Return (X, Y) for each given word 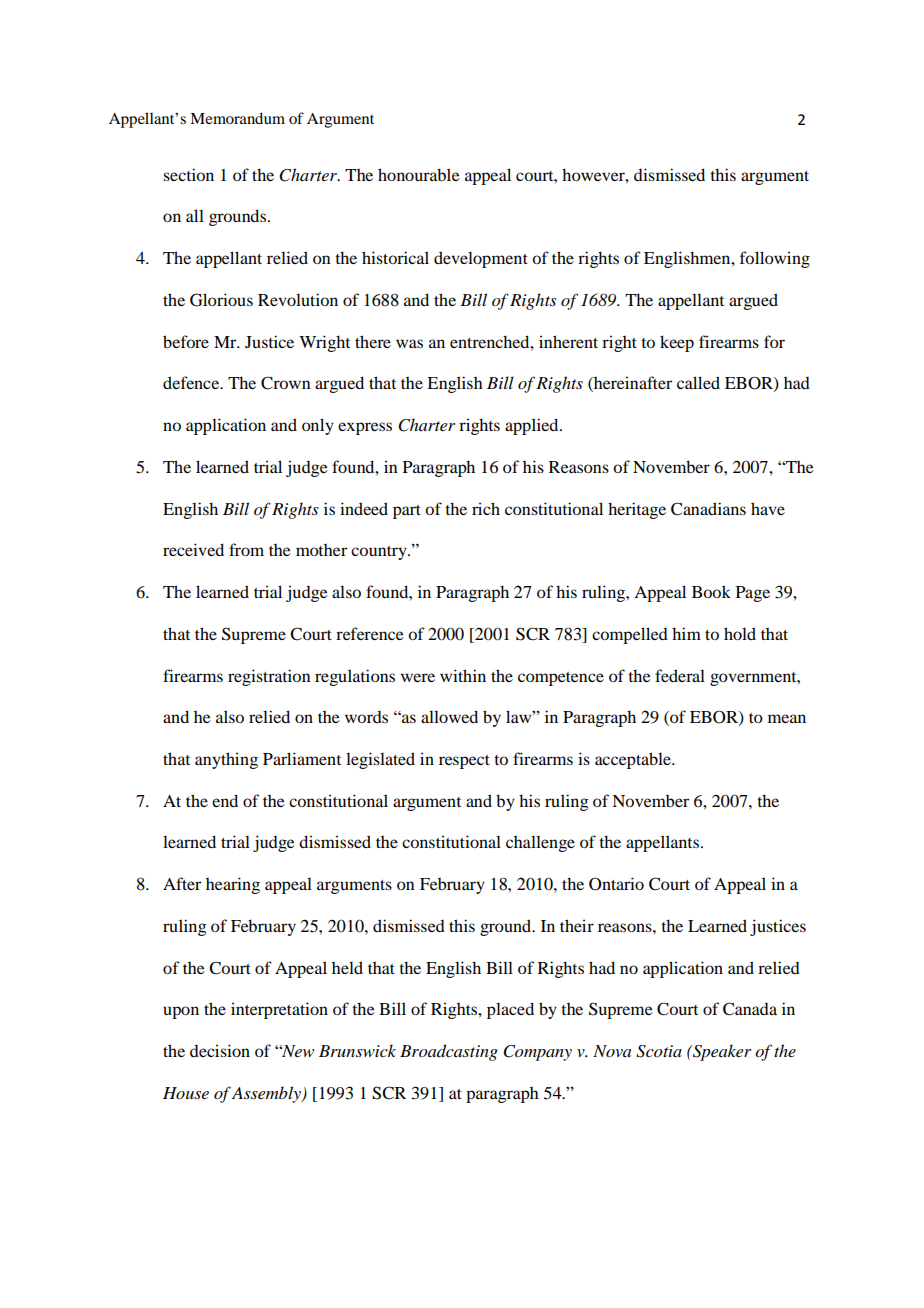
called (698, 382)
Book (711, 591)
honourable (419, 174)
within (463, 675)
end (225, 800)
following (775, 259)
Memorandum (237, 118)
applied (533, 426)
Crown (286, 383)
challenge (540, 843)
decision (220, 1050)
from (246, 549)
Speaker (721, 1052)
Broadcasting (449, 1052)
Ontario (616, 884)
